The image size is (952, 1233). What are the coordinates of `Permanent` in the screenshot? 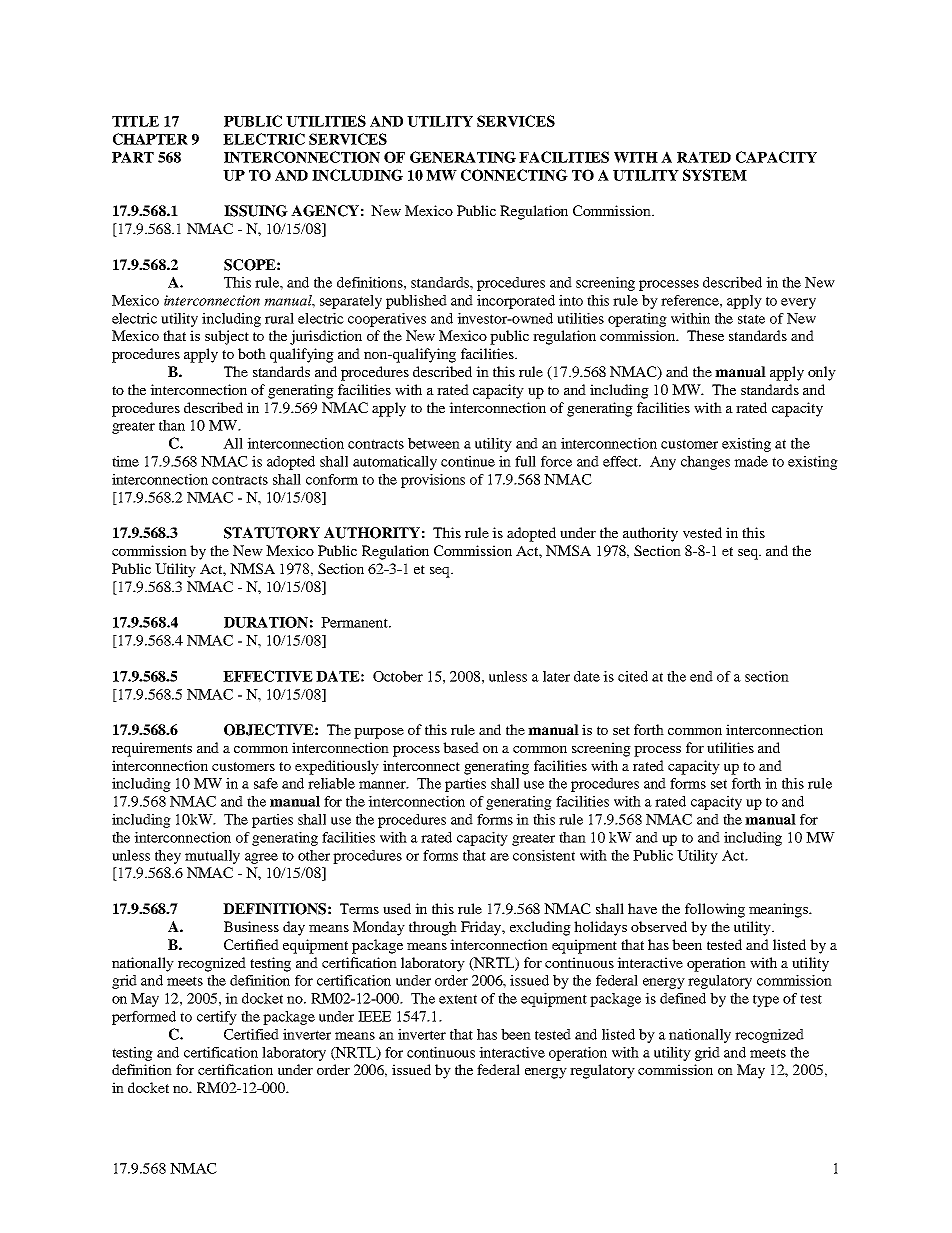 It's located at (356, 622).
